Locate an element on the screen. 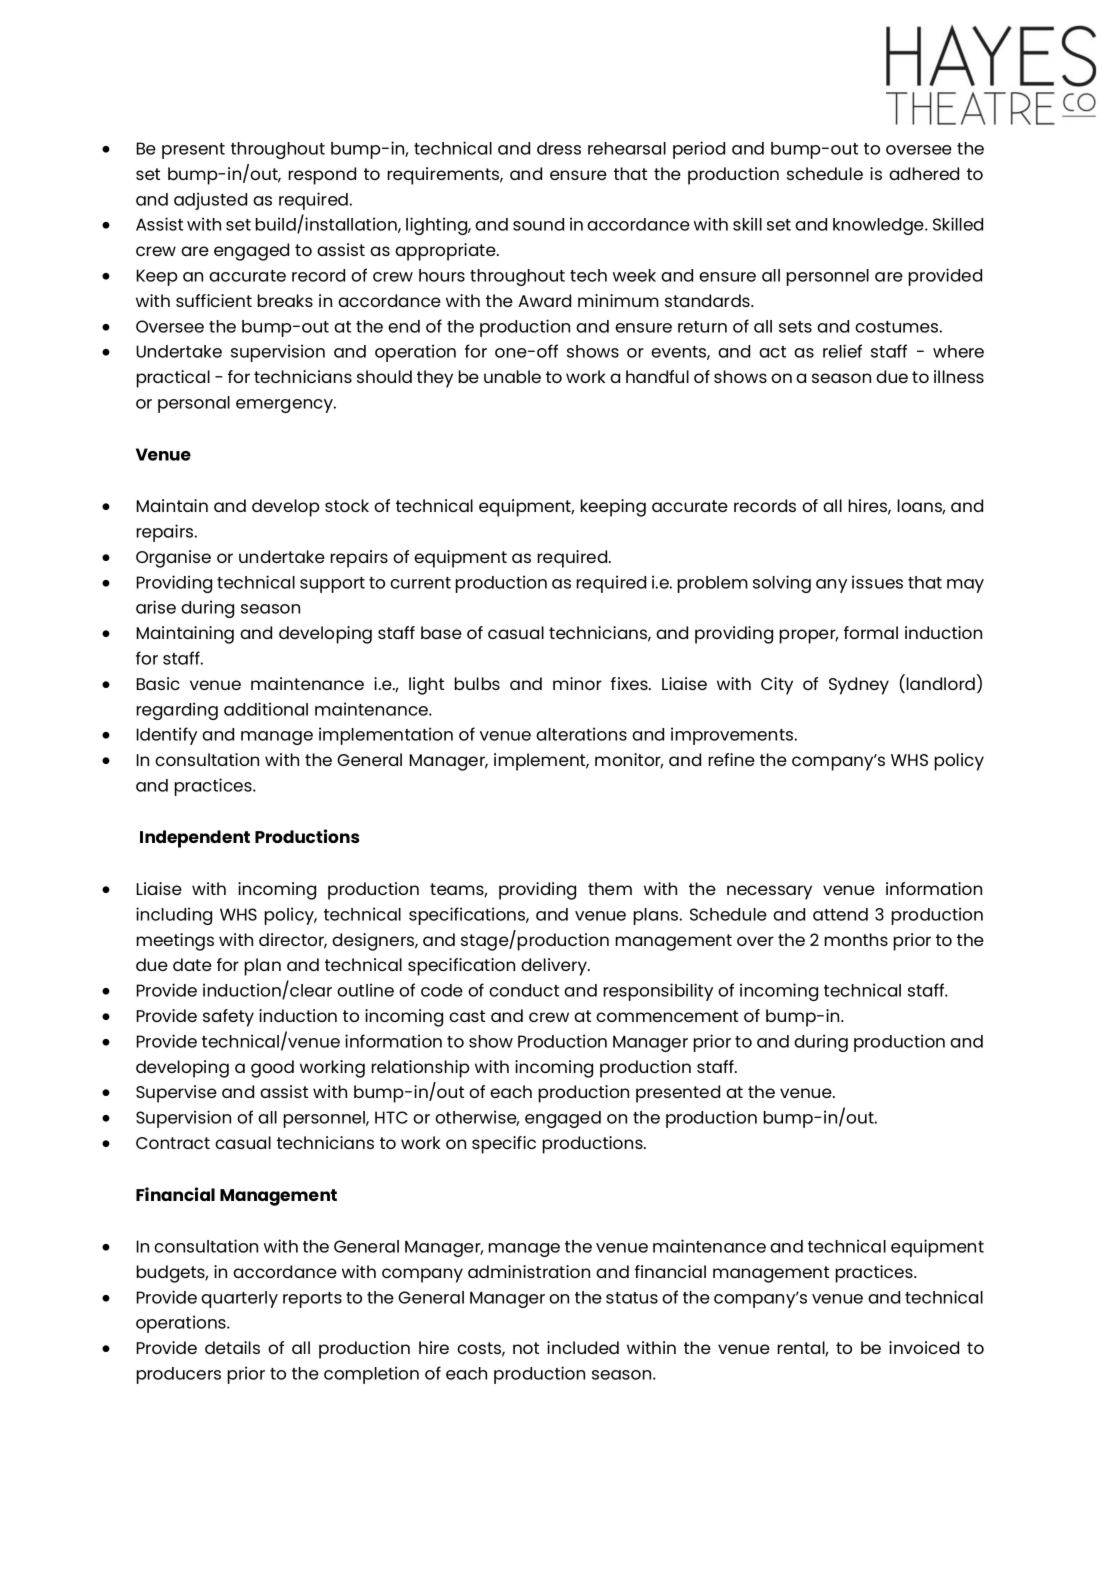 The width and height of the screenshot is (1120, 1584). adjusted is located at coordinates (210, 201).
